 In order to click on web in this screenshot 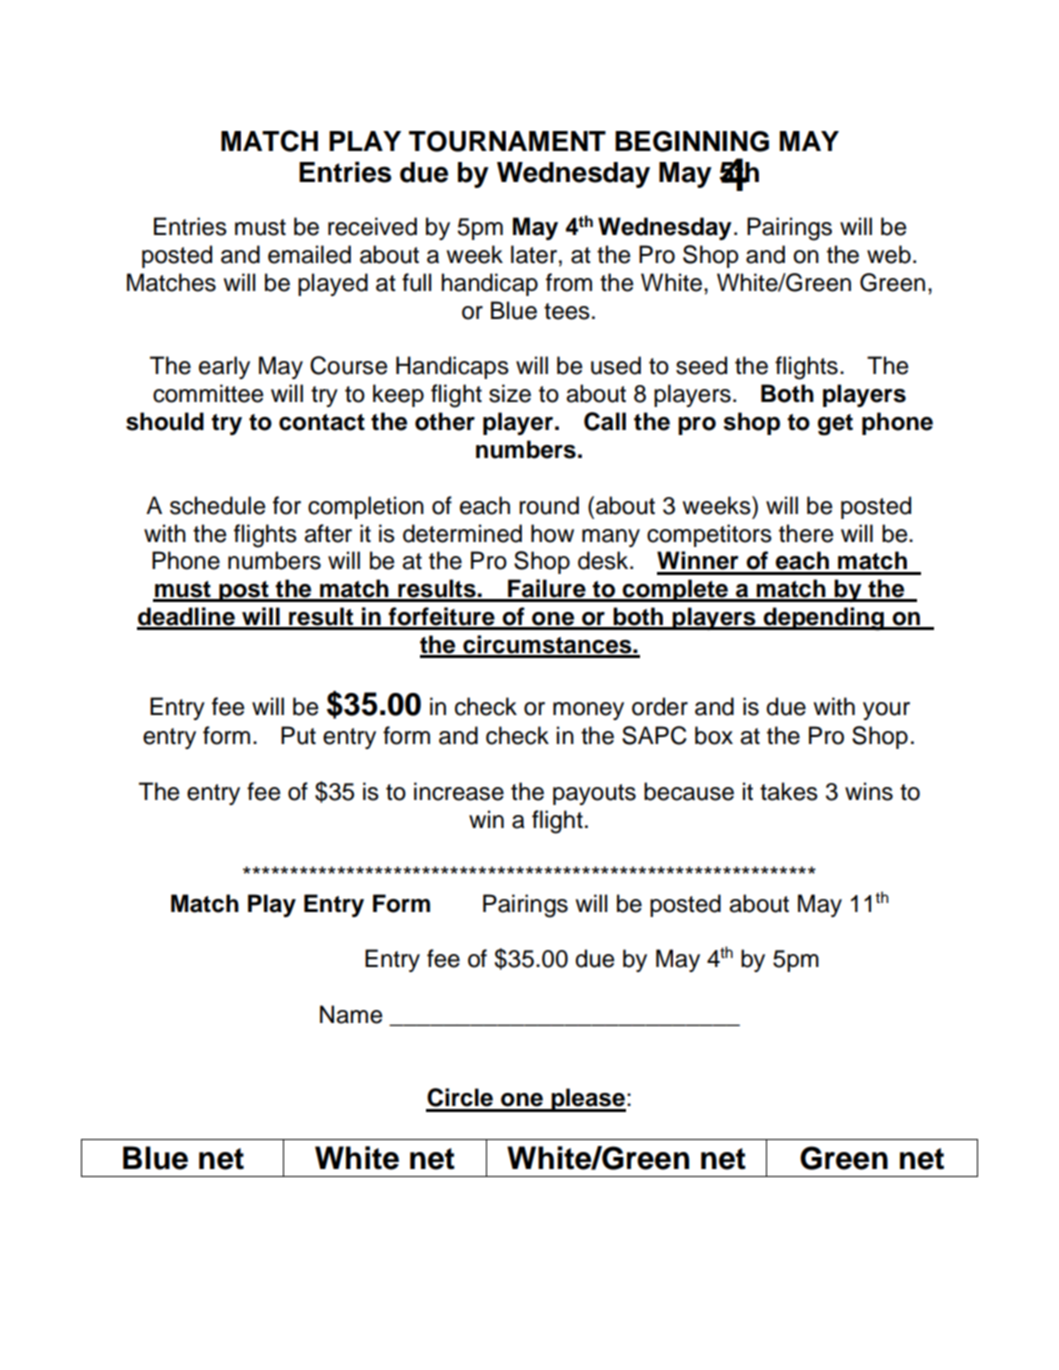, I will do `click(889, 254)`.
